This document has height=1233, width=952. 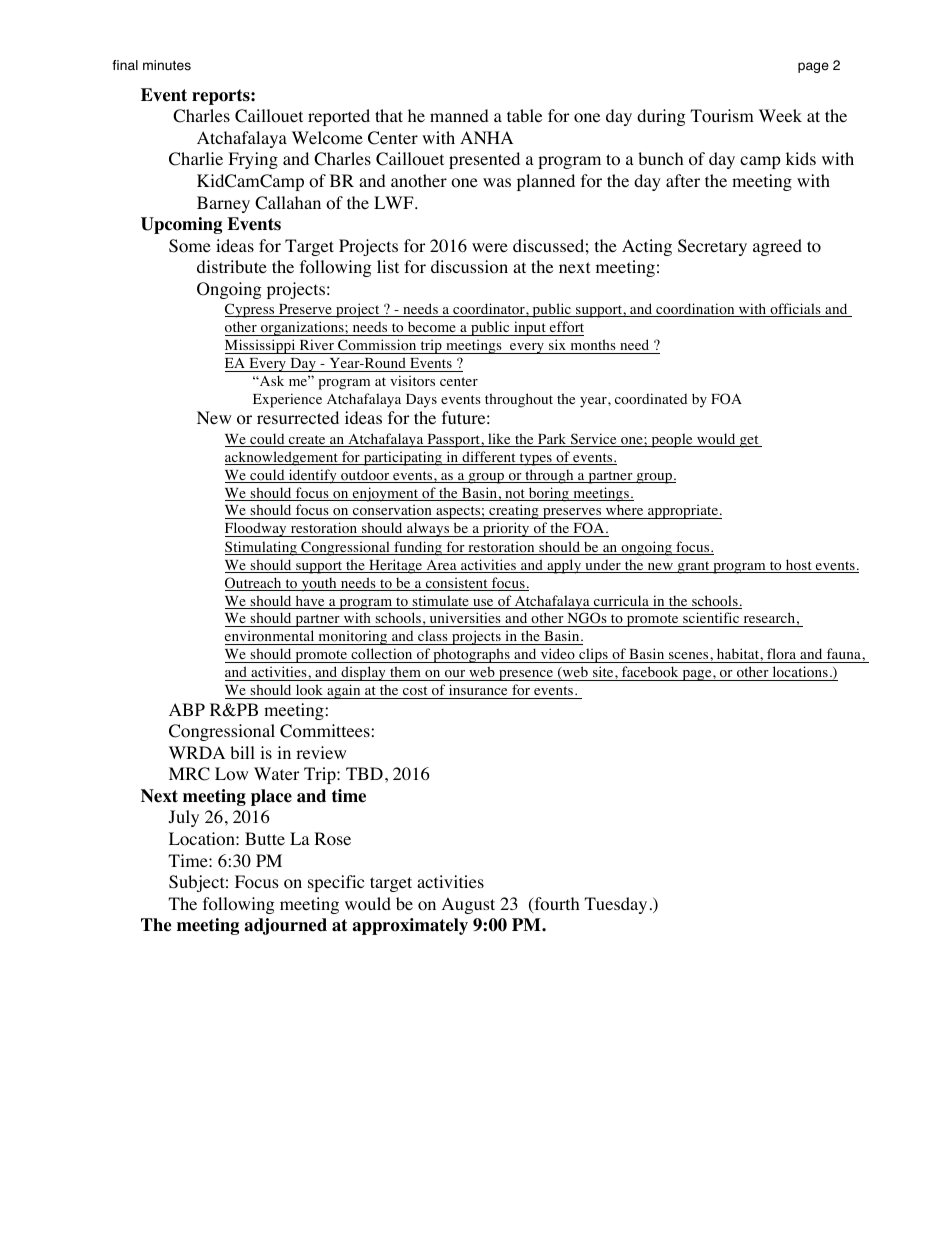 I want to click on insurance, so click(x=478, y=689).
